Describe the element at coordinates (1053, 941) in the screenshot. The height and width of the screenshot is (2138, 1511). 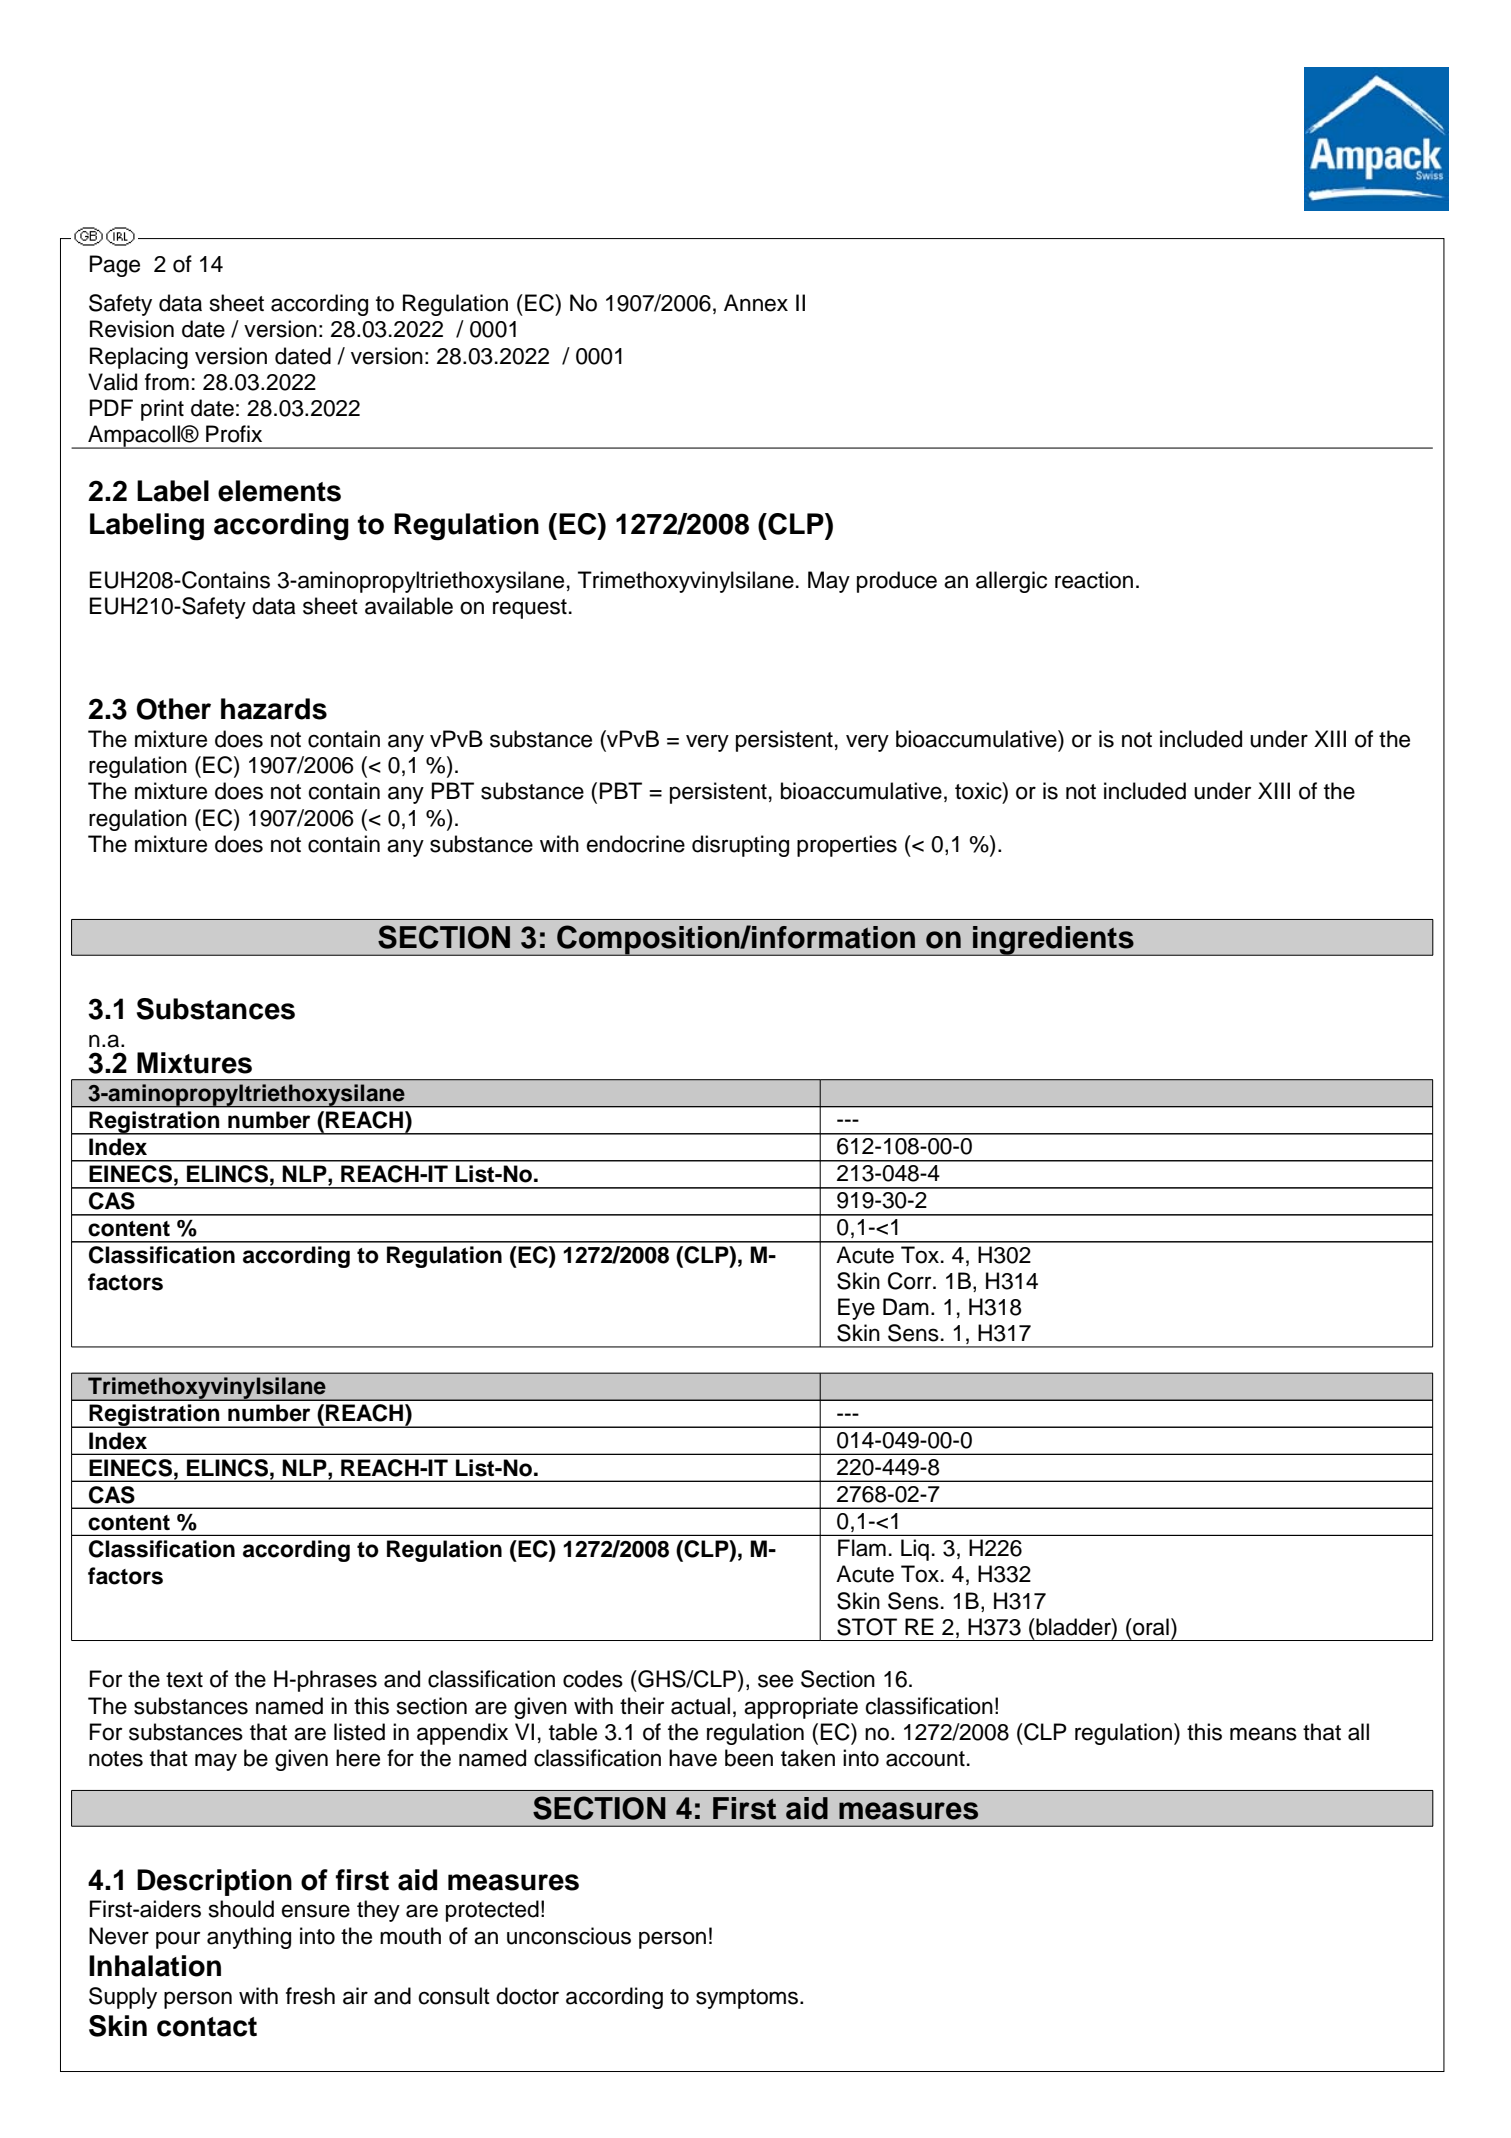
I see `ingredients` at that location.
